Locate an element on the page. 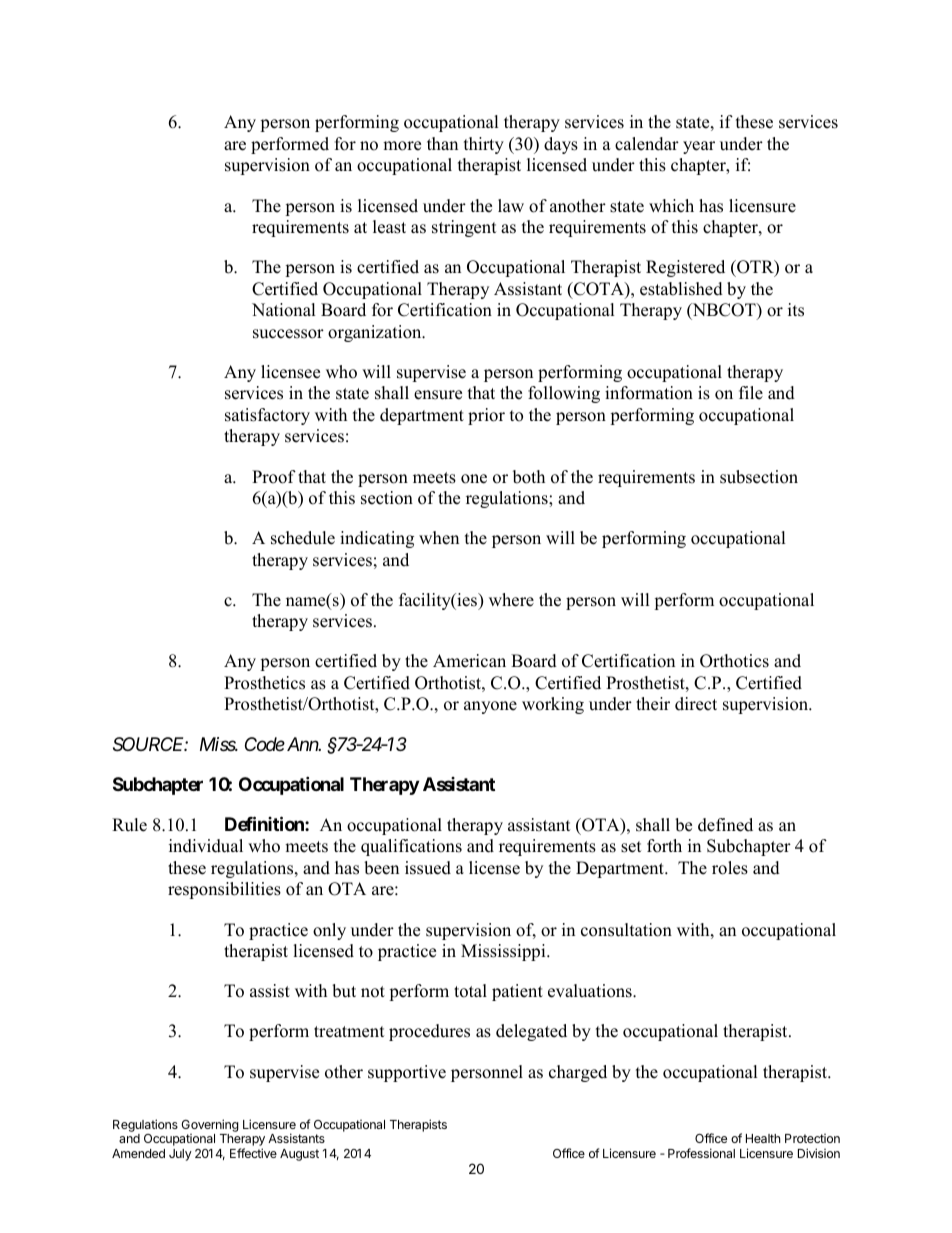  Orthotics is located at coordinates (734, 661).
